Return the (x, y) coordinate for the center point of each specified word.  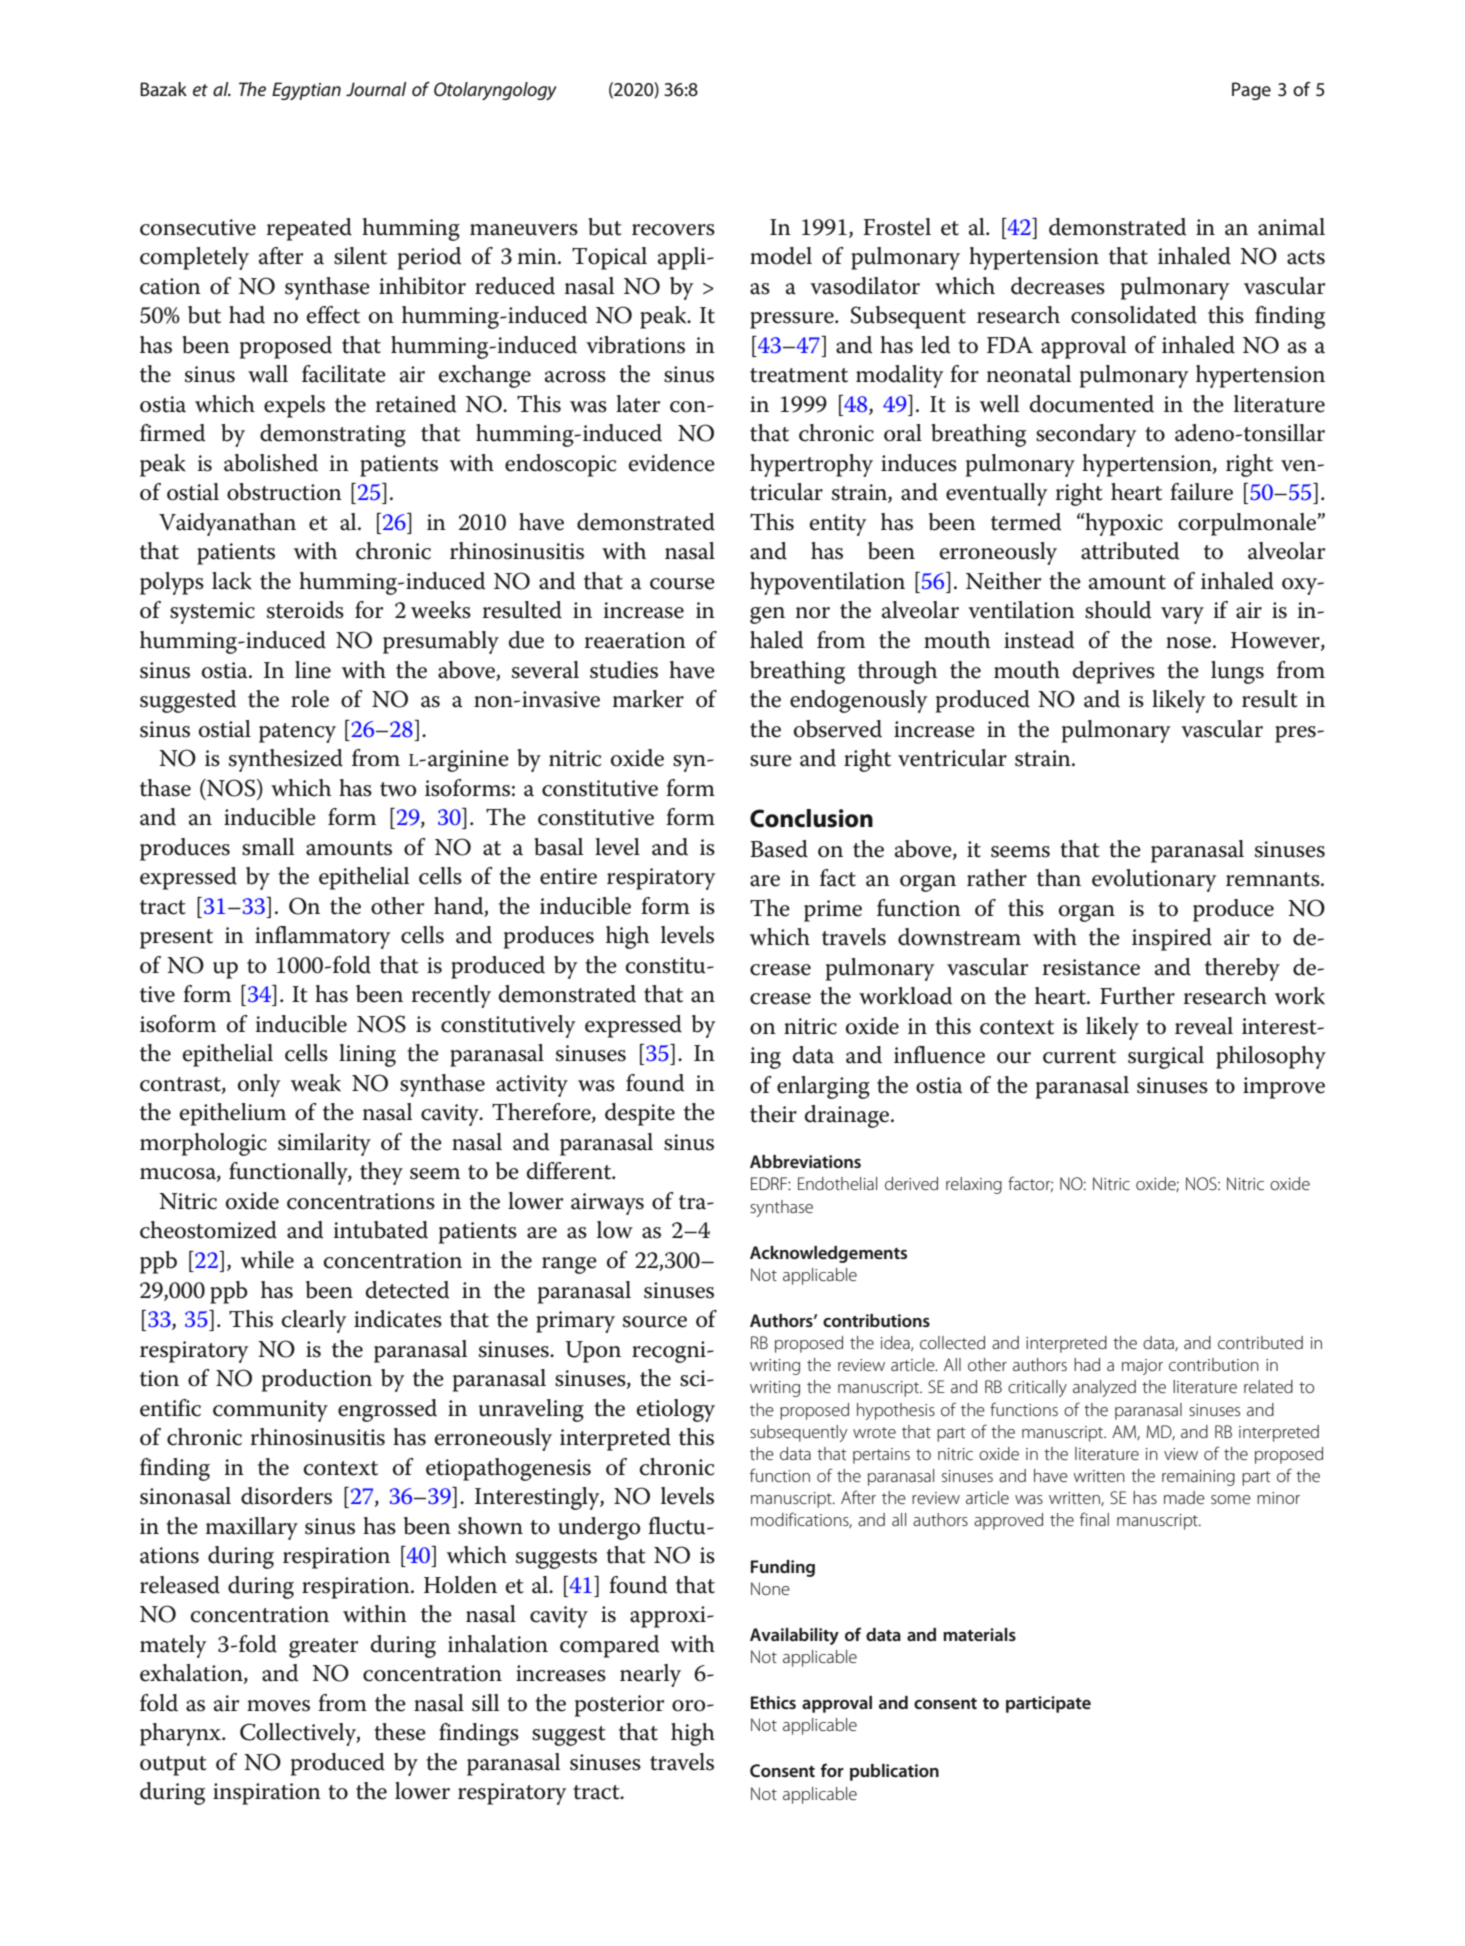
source (655, 1322)
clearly (314, 1321)
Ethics (773, 1702)
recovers (673, 230)
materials (979, 1634)
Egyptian (306, 91)
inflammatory (323, 937)
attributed (1130, 551)
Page (1251, 91)
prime (833, 911)
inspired (1172, 939)
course (682, 584)
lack (232, 581)
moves (278, 1706)
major (1142, 1367)
